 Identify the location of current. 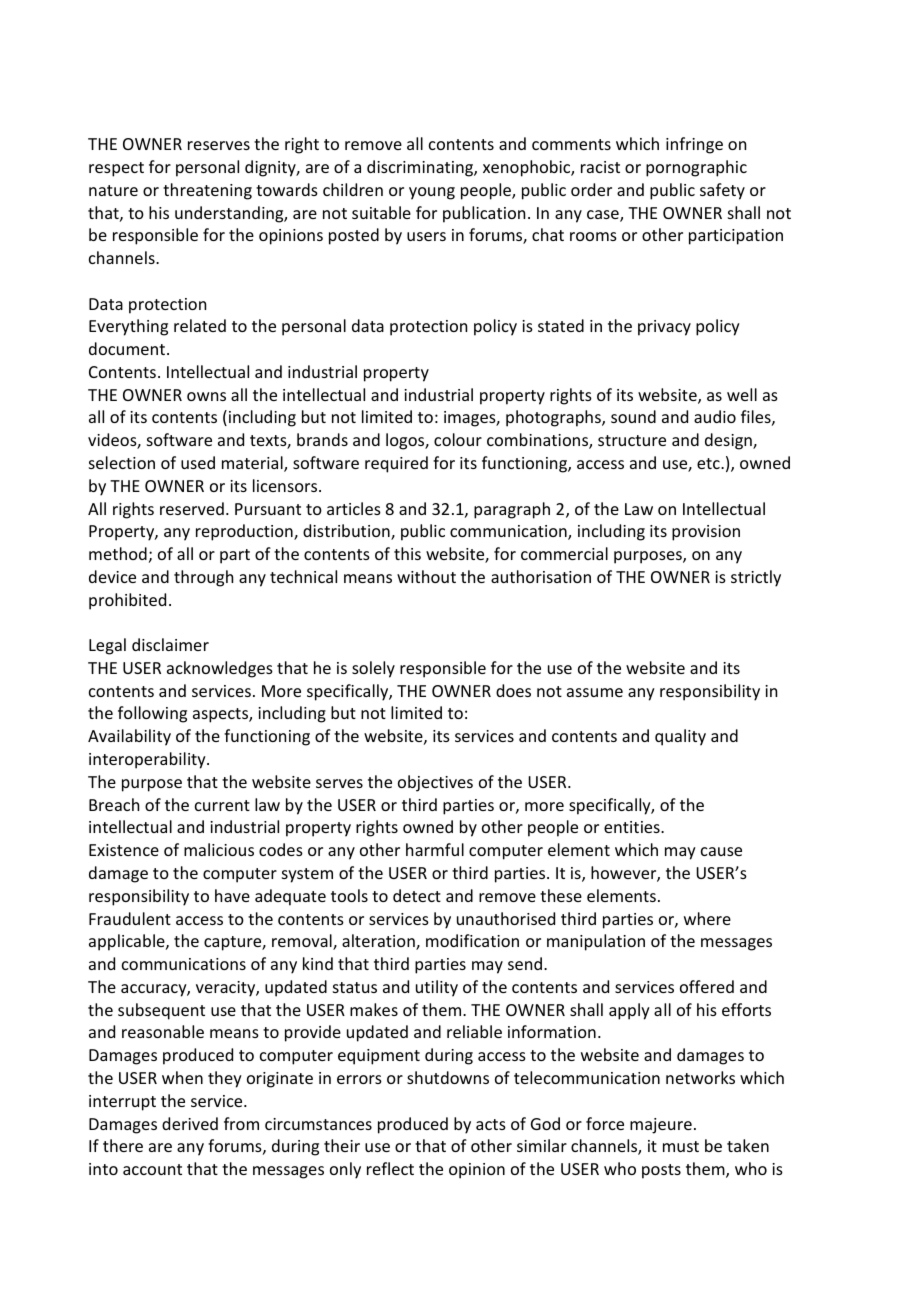
(222, 805).
